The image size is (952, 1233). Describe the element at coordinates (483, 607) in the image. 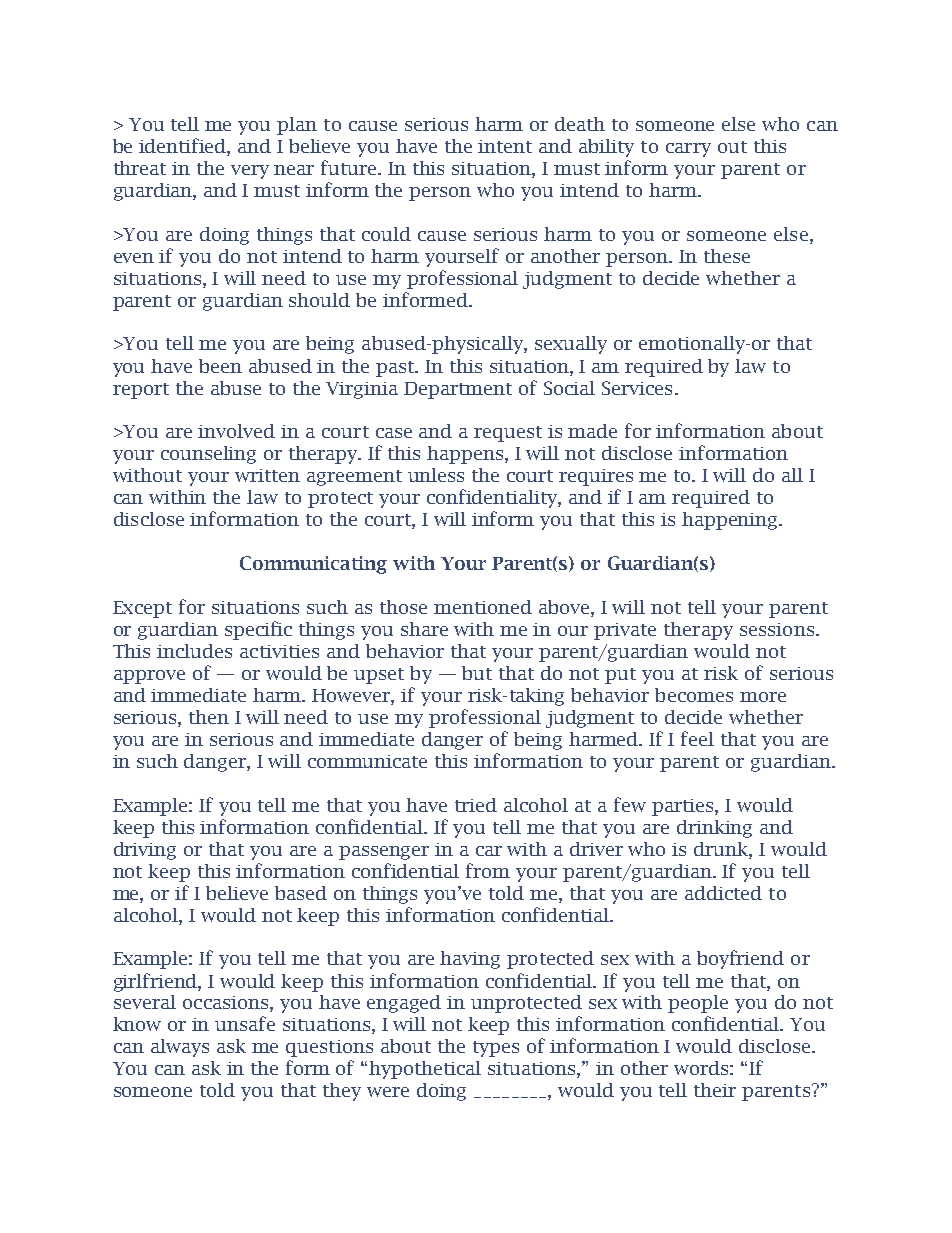

I see `mentioned` at that location.
